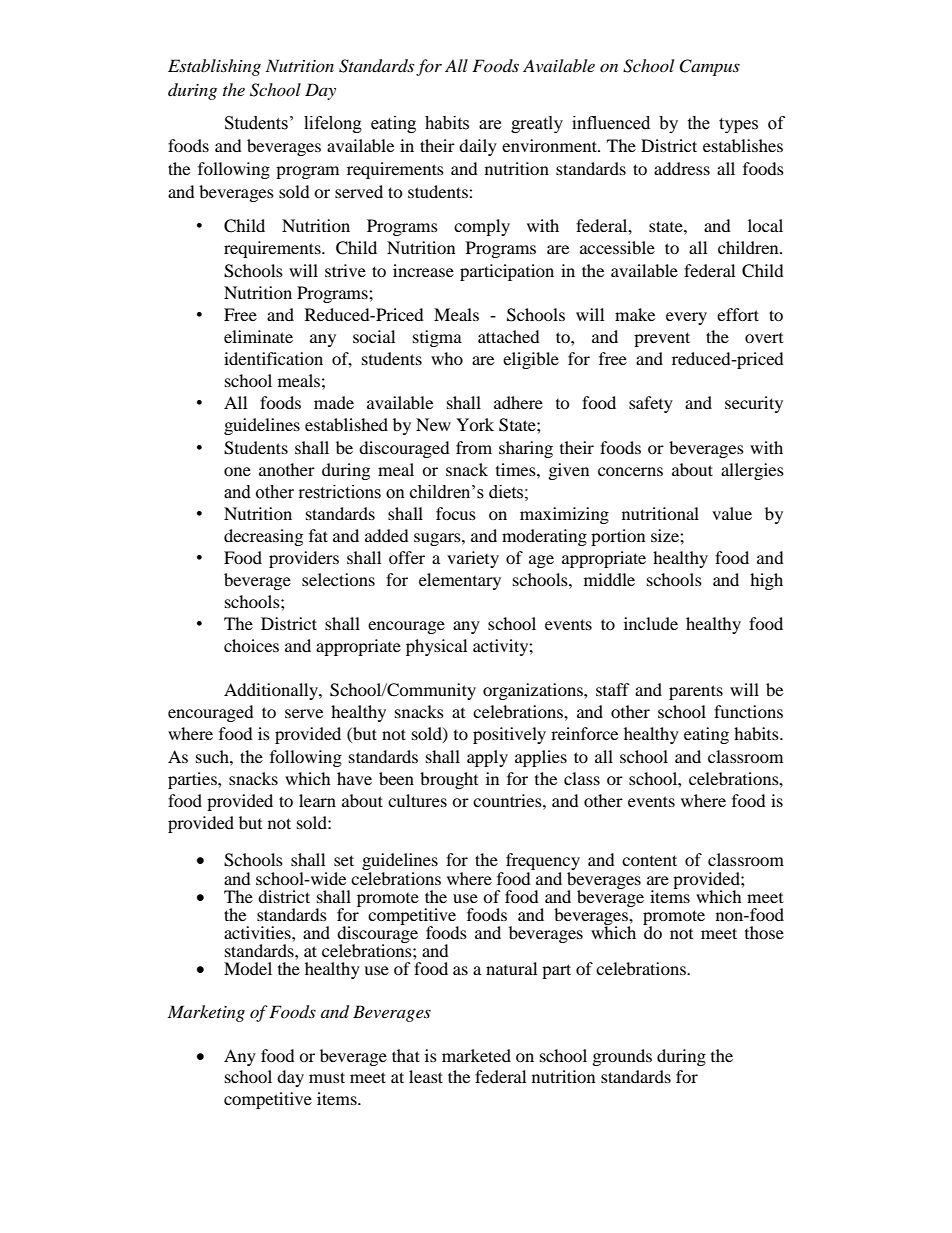 This page has width=952, height=1233. What do you see at coordinates (304, 559) in the page?
I see `providers` at bounding box center [304, 559].
